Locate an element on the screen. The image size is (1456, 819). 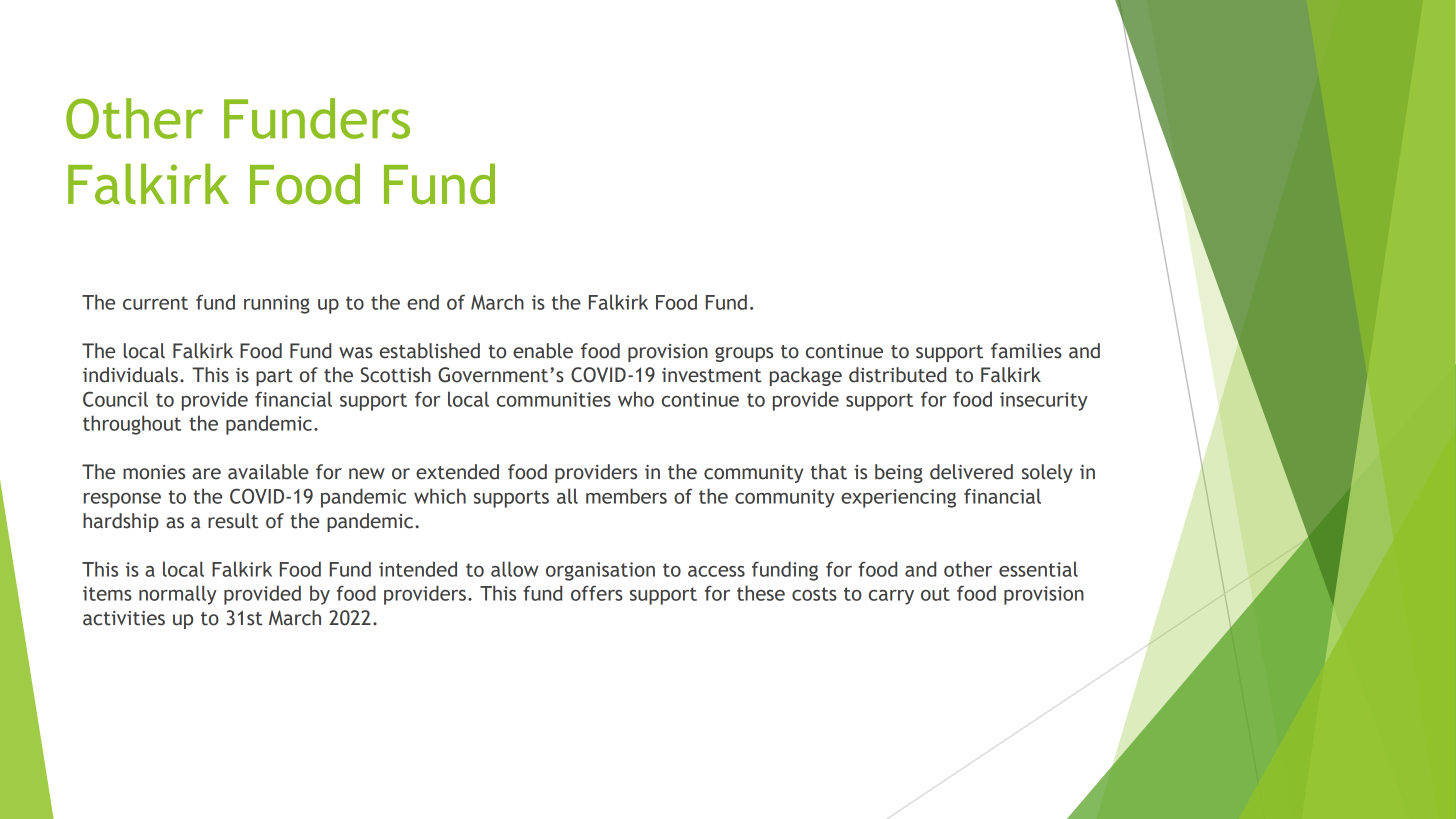
allow is located at coordinates (515, 569).
